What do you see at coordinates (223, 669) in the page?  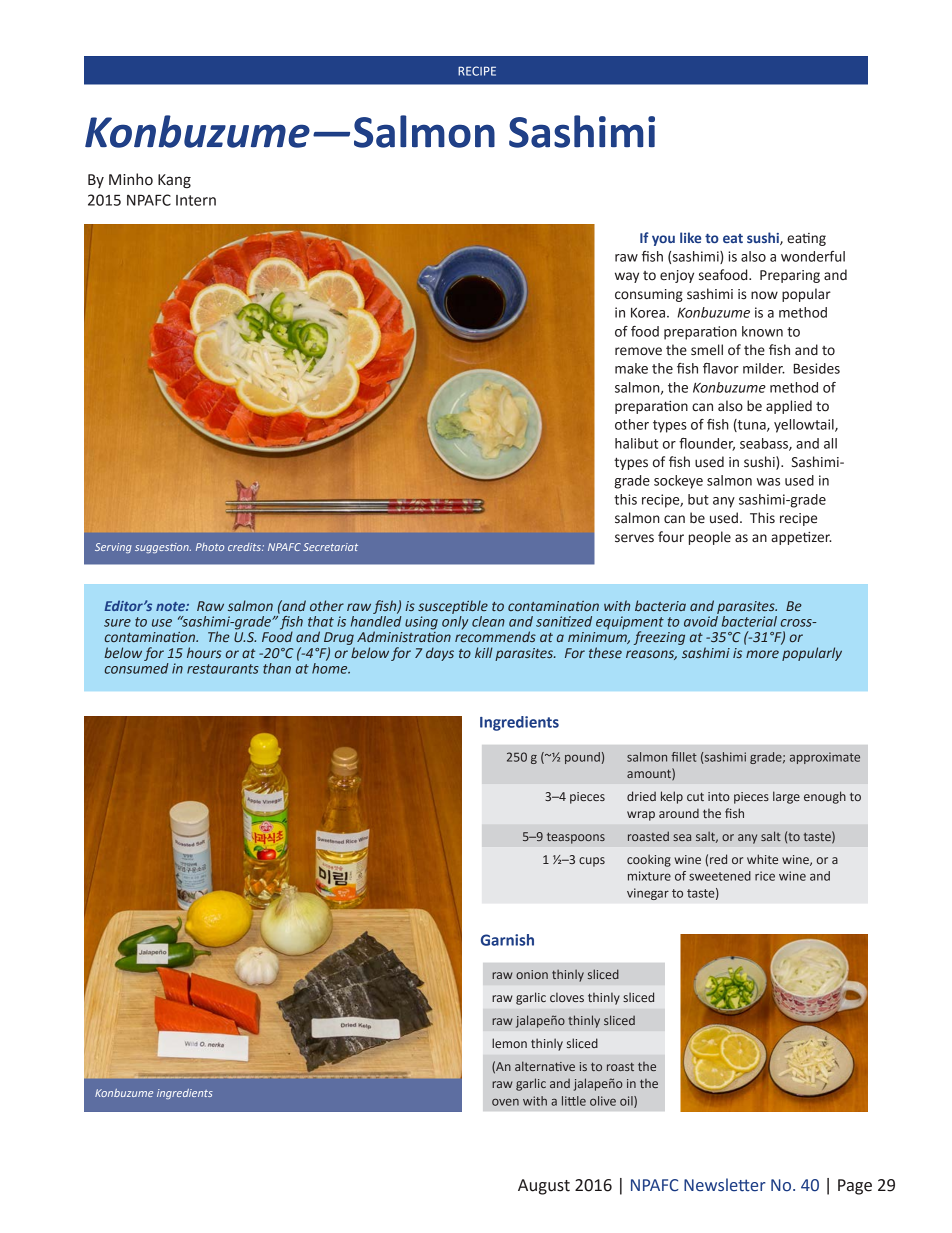 I see `restaurants` at bounding box center [223, 669].
